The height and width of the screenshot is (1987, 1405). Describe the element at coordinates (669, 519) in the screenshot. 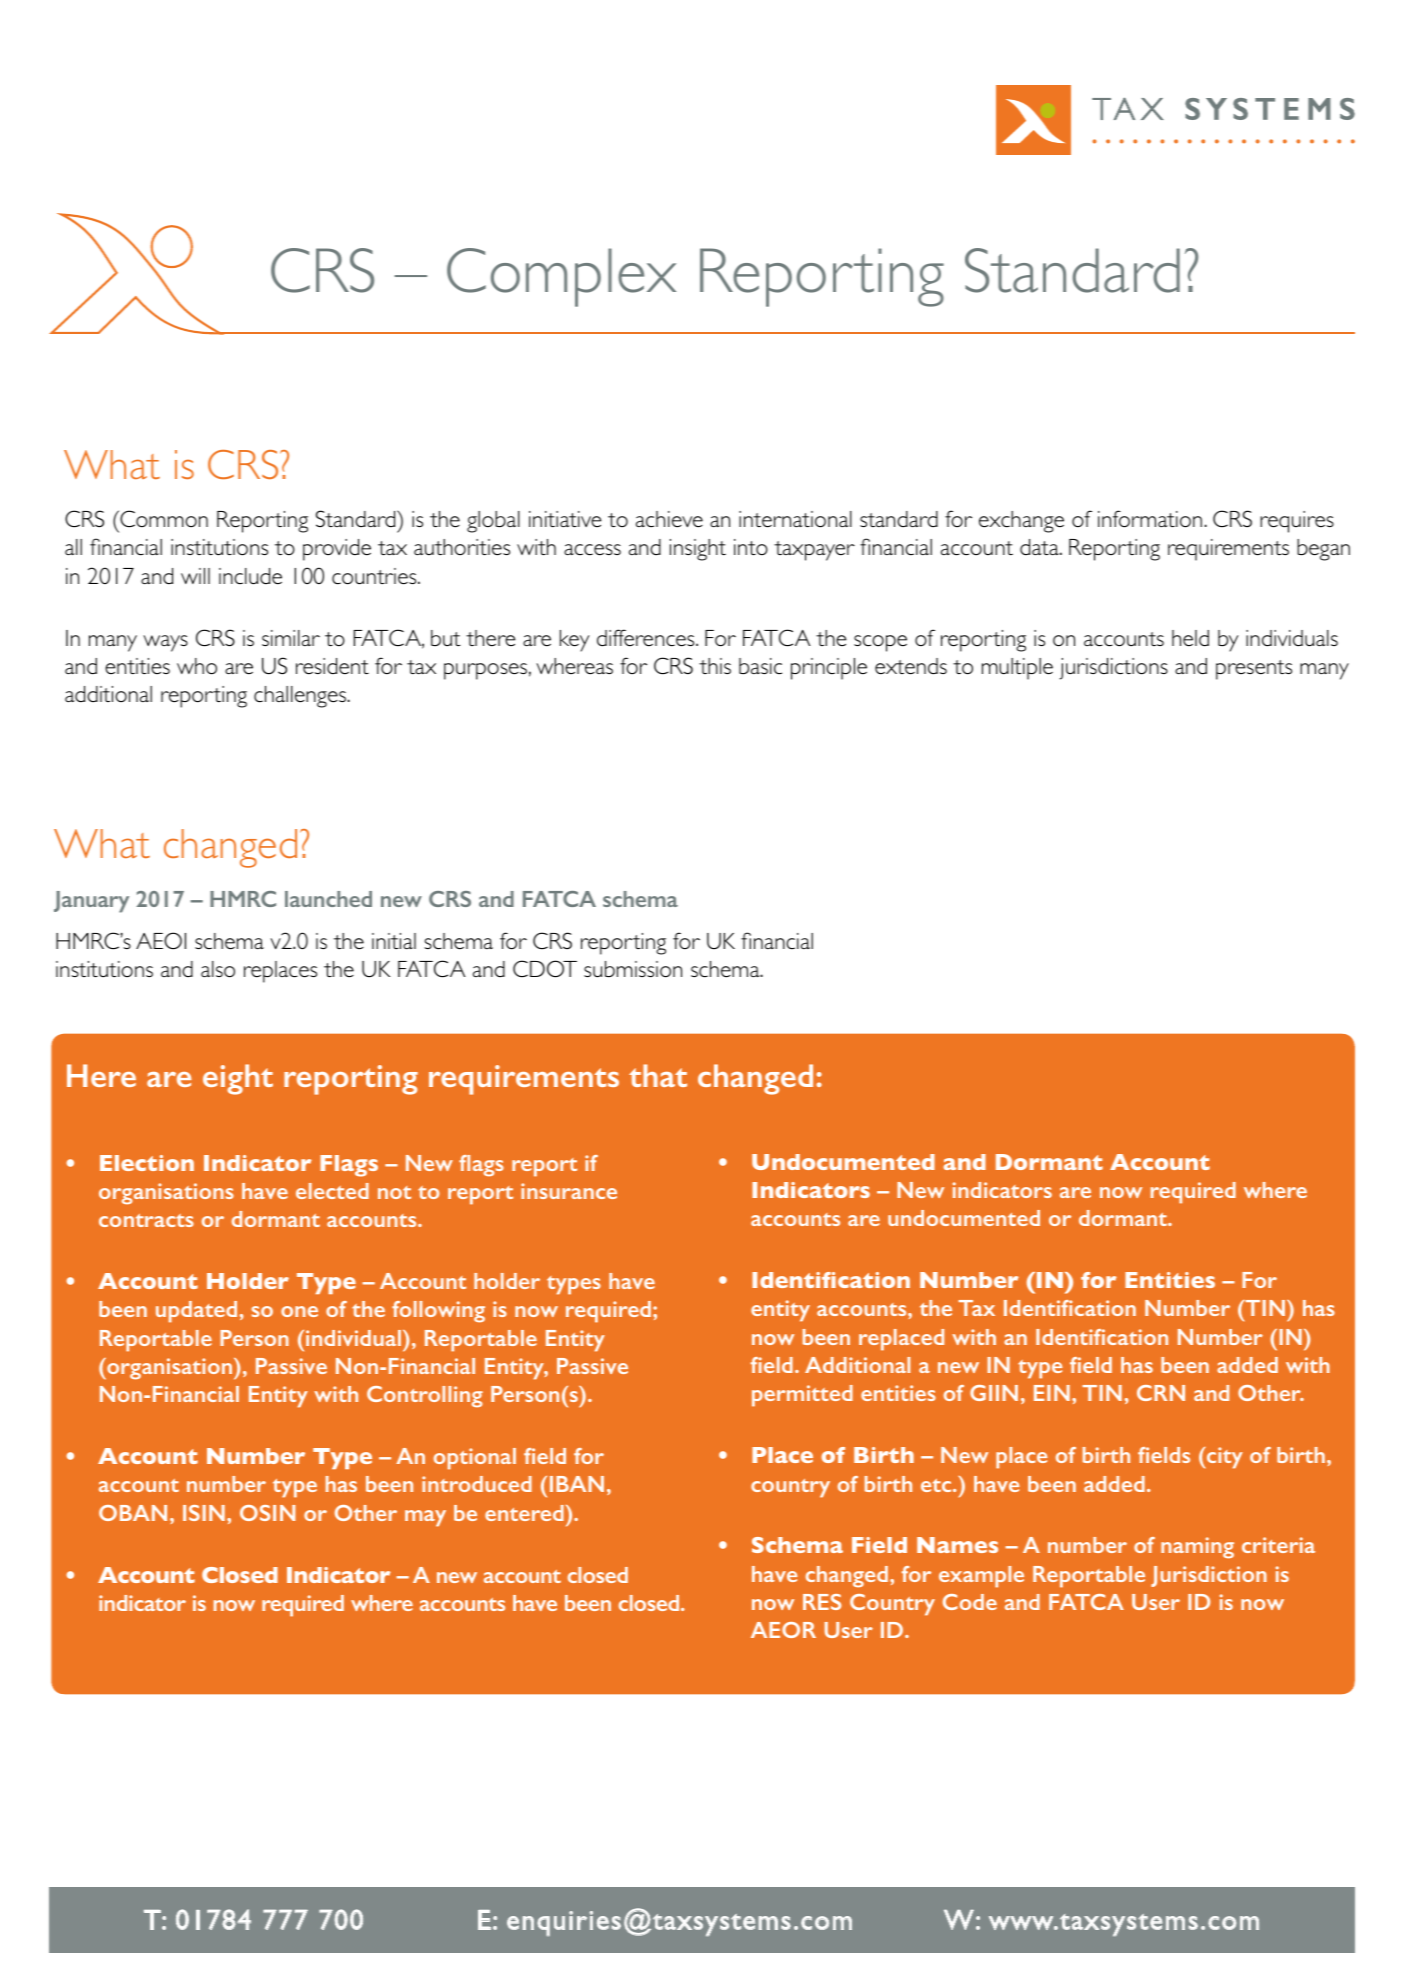

I see `achieve` at that location.
